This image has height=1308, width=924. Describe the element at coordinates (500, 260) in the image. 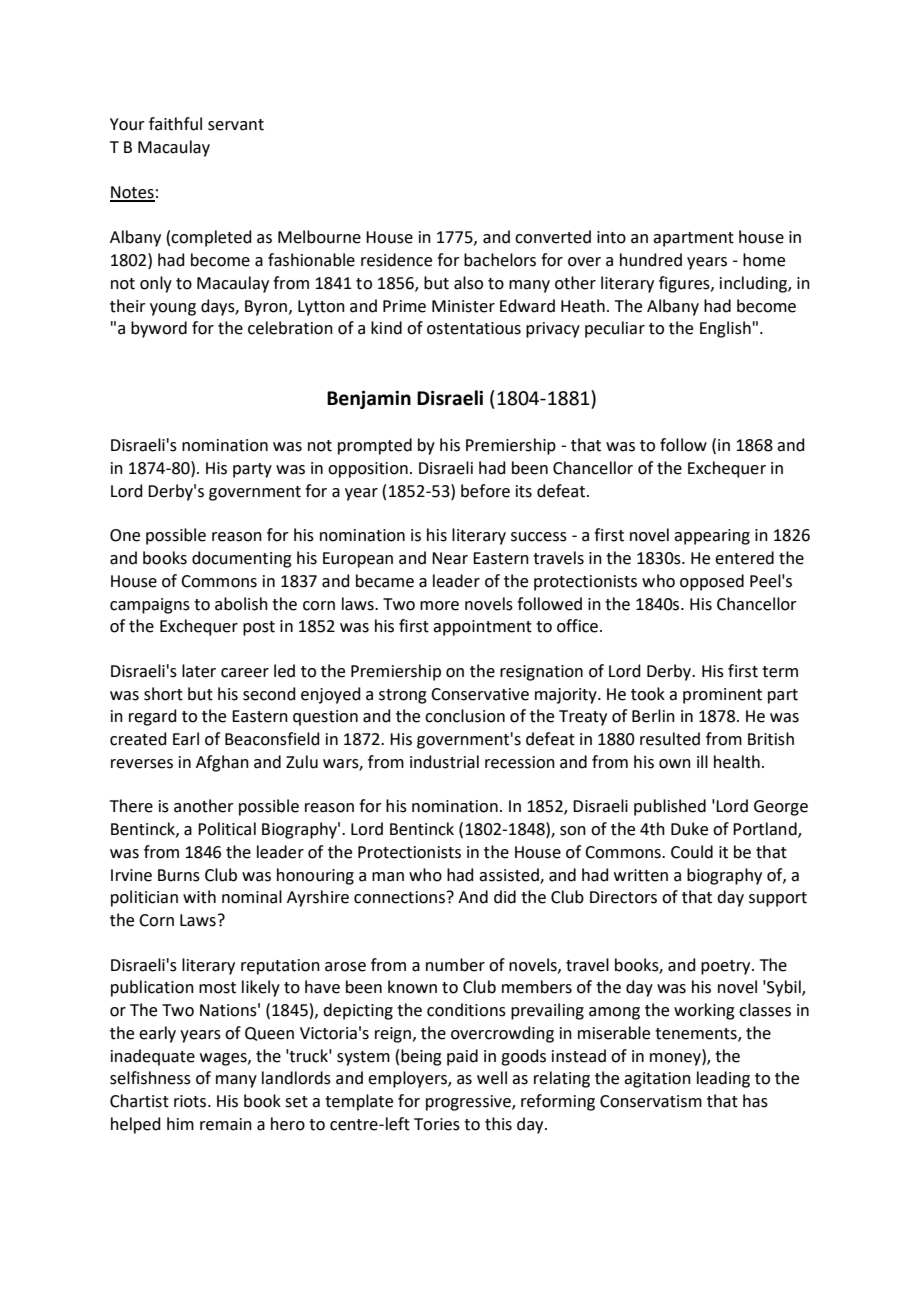

I see `bachelors` at that location.
